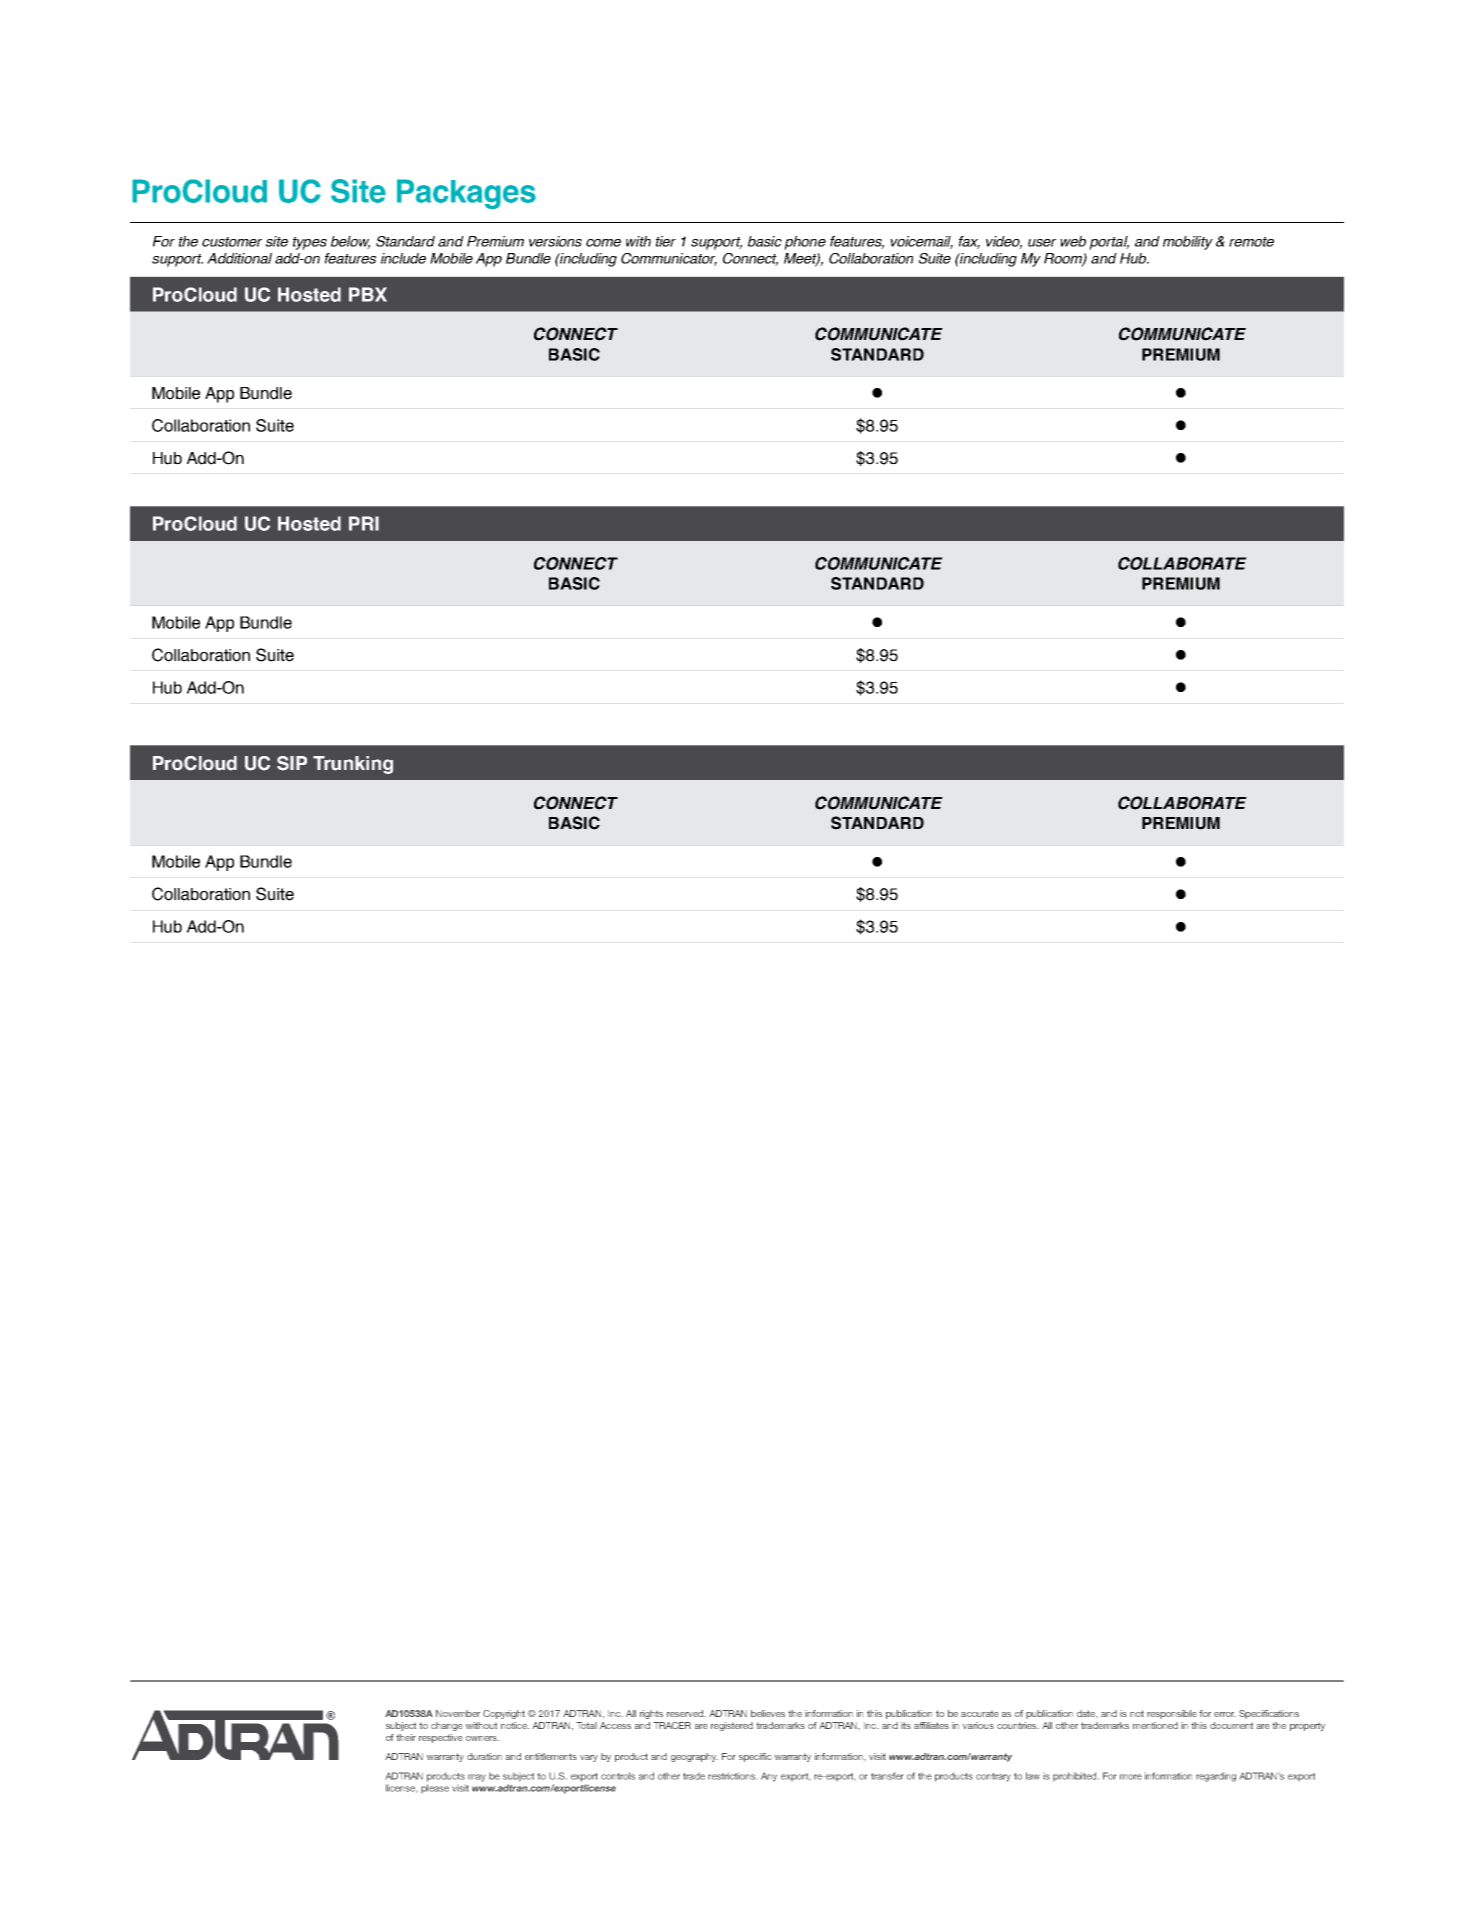  Describe the element at coordinates (1155, 1725) in the page. I see `mentioned` at that location.
